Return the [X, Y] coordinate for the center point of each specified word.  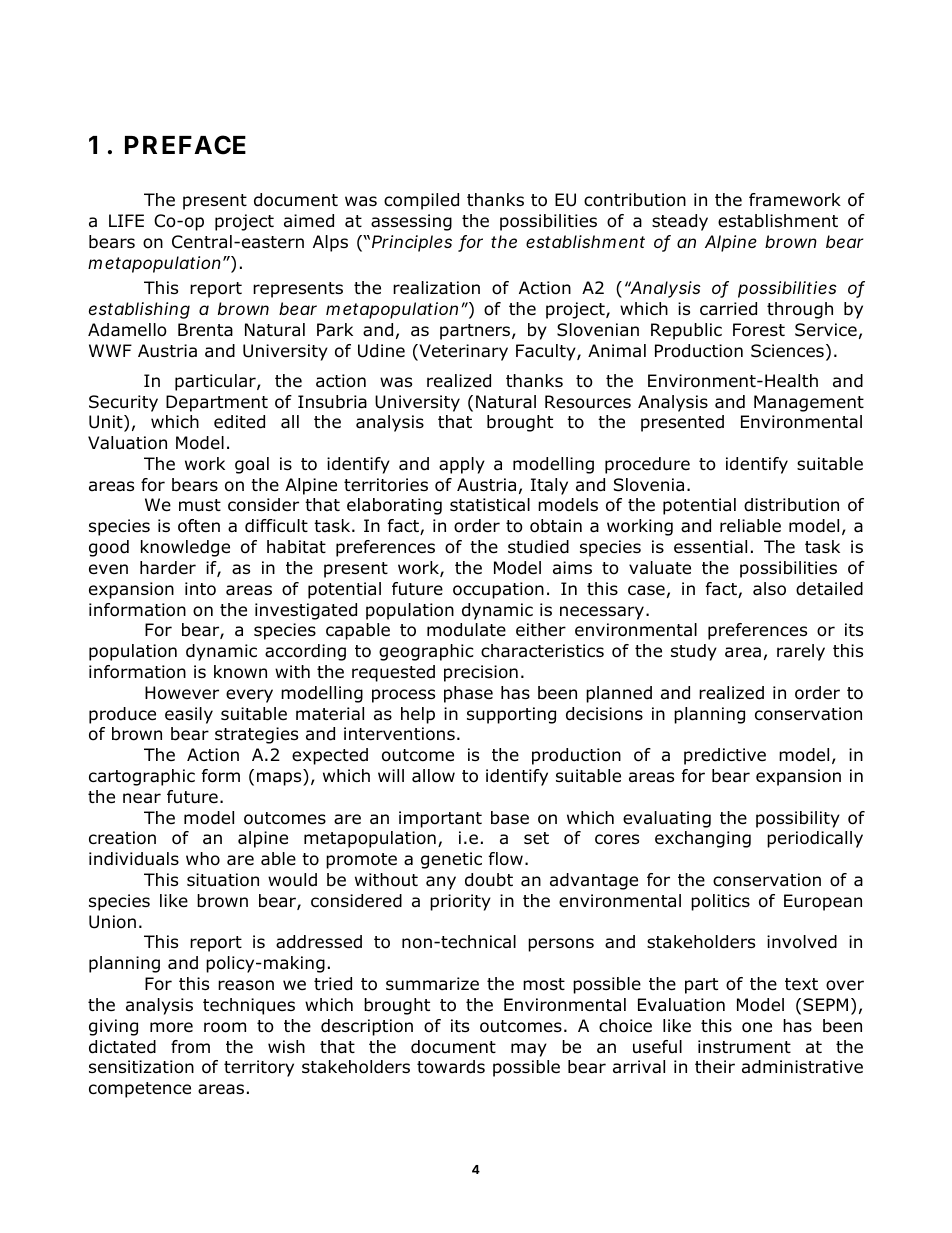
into [200, 589]
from [190, 1047]
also [769, 589]
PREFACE [185, 145]
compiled [421, 201]
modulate [466, 630]
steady [680, 222]
